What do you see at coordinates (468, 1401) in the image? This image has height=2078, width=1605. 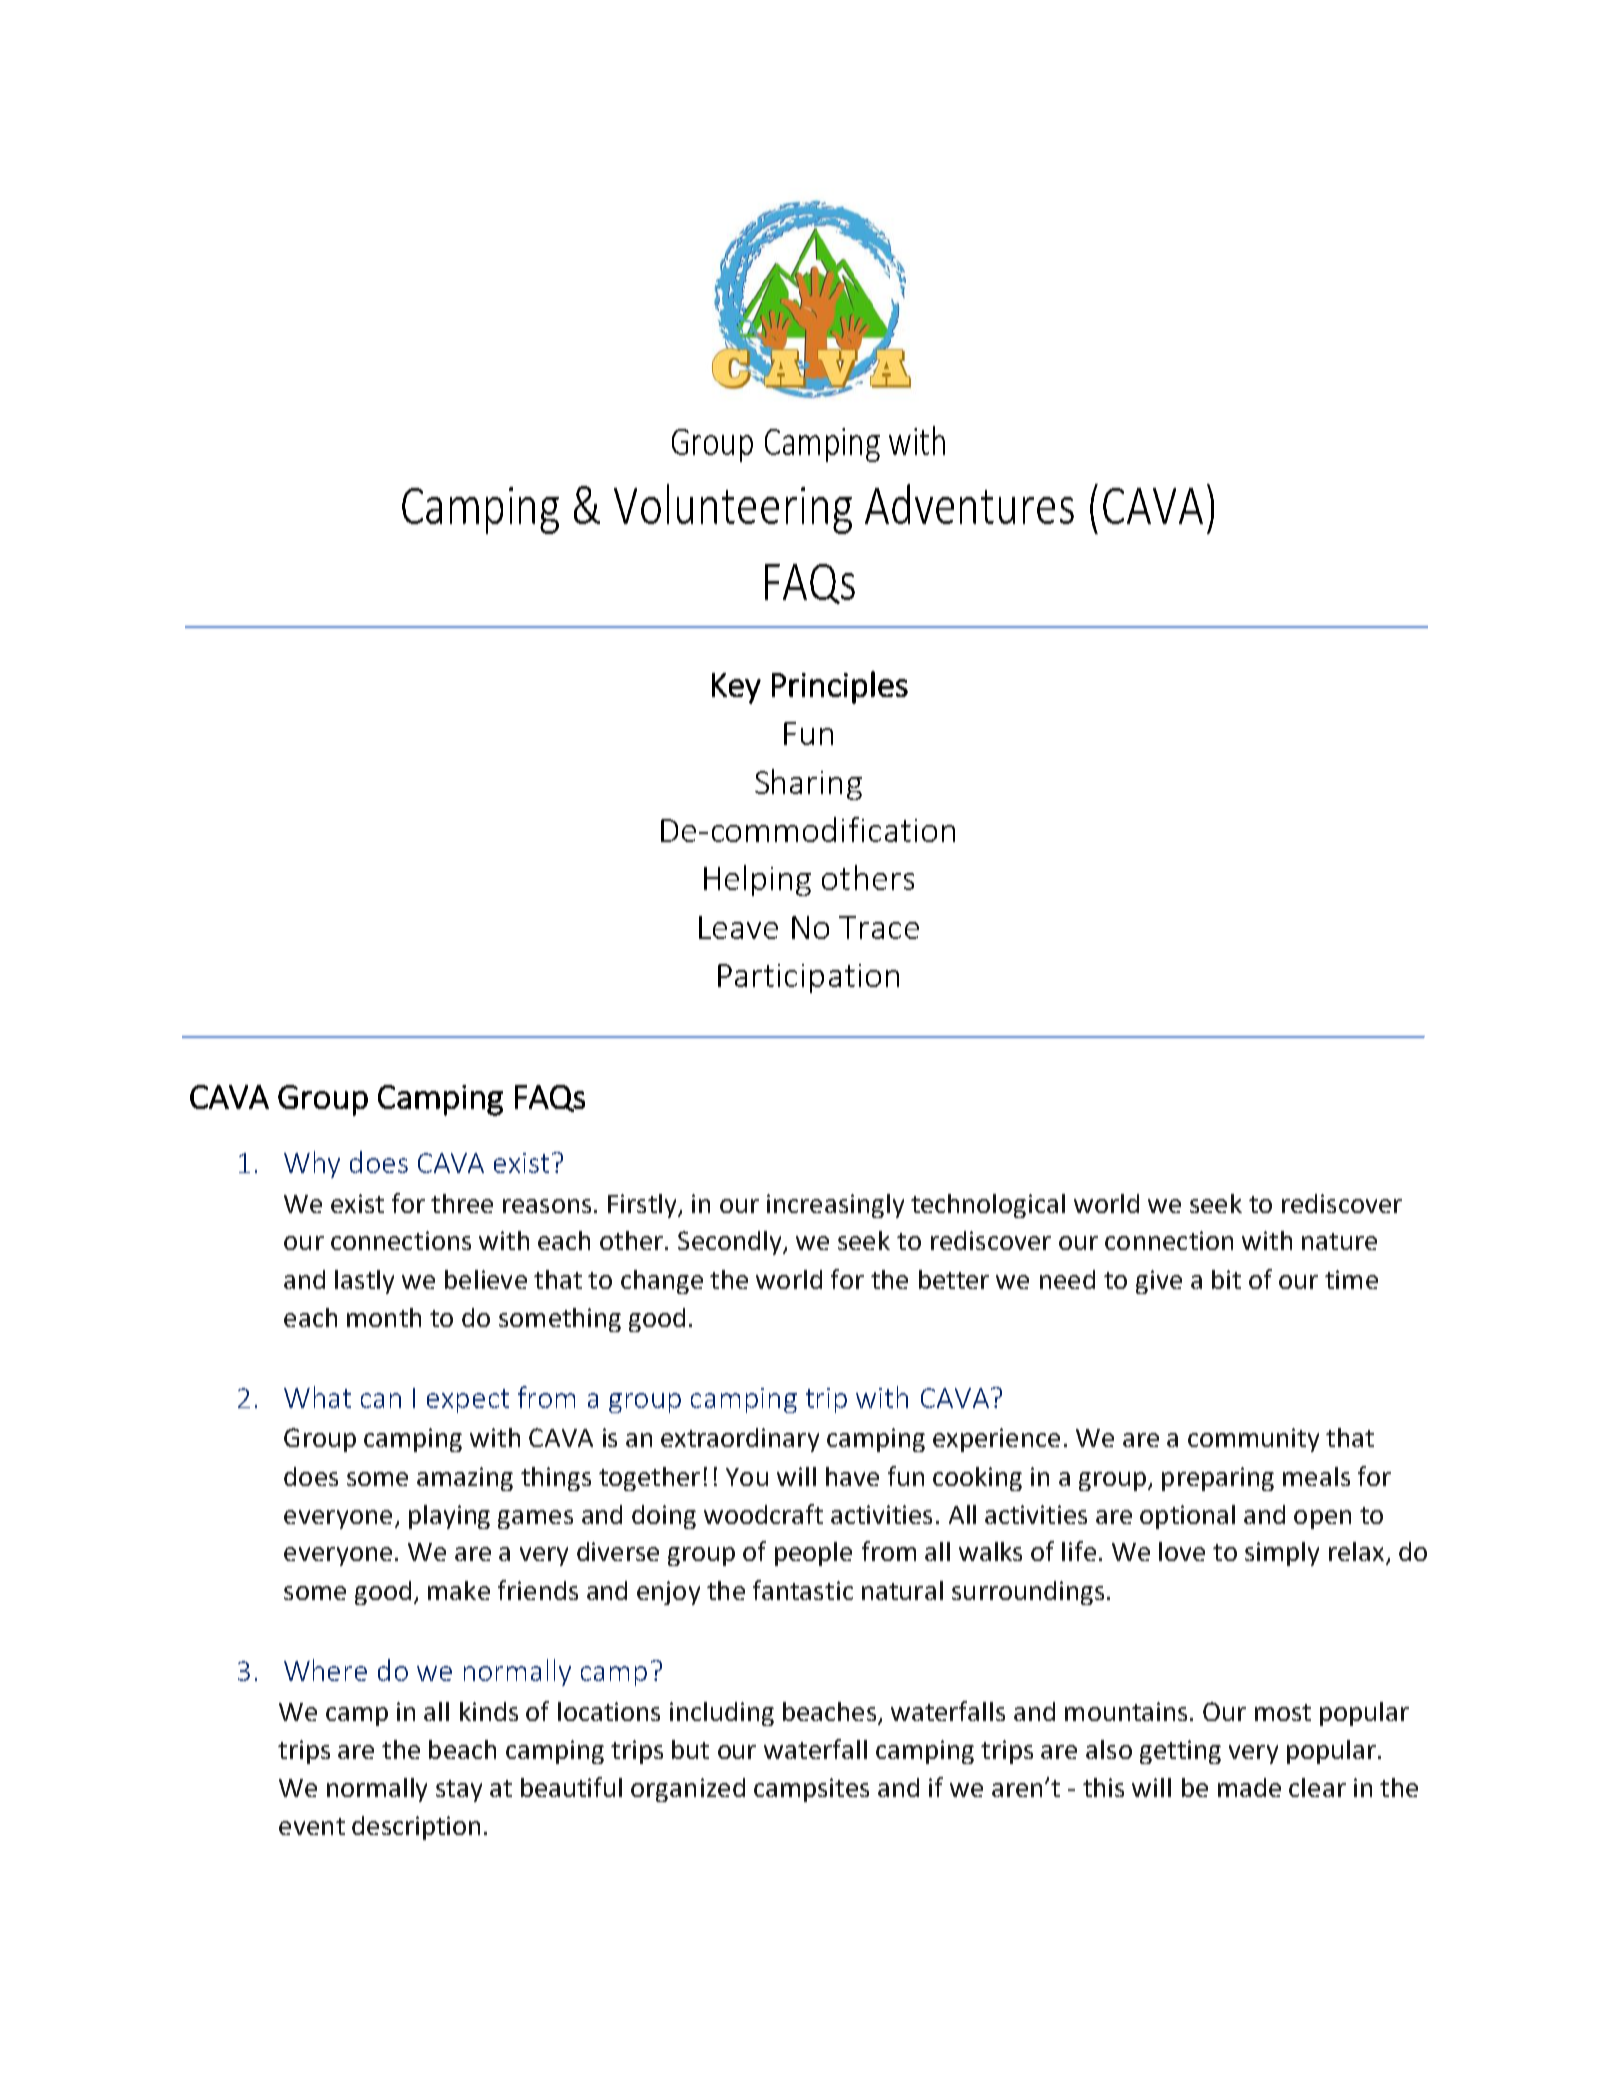 I see `expect` at bounding box center [468, 1401].
